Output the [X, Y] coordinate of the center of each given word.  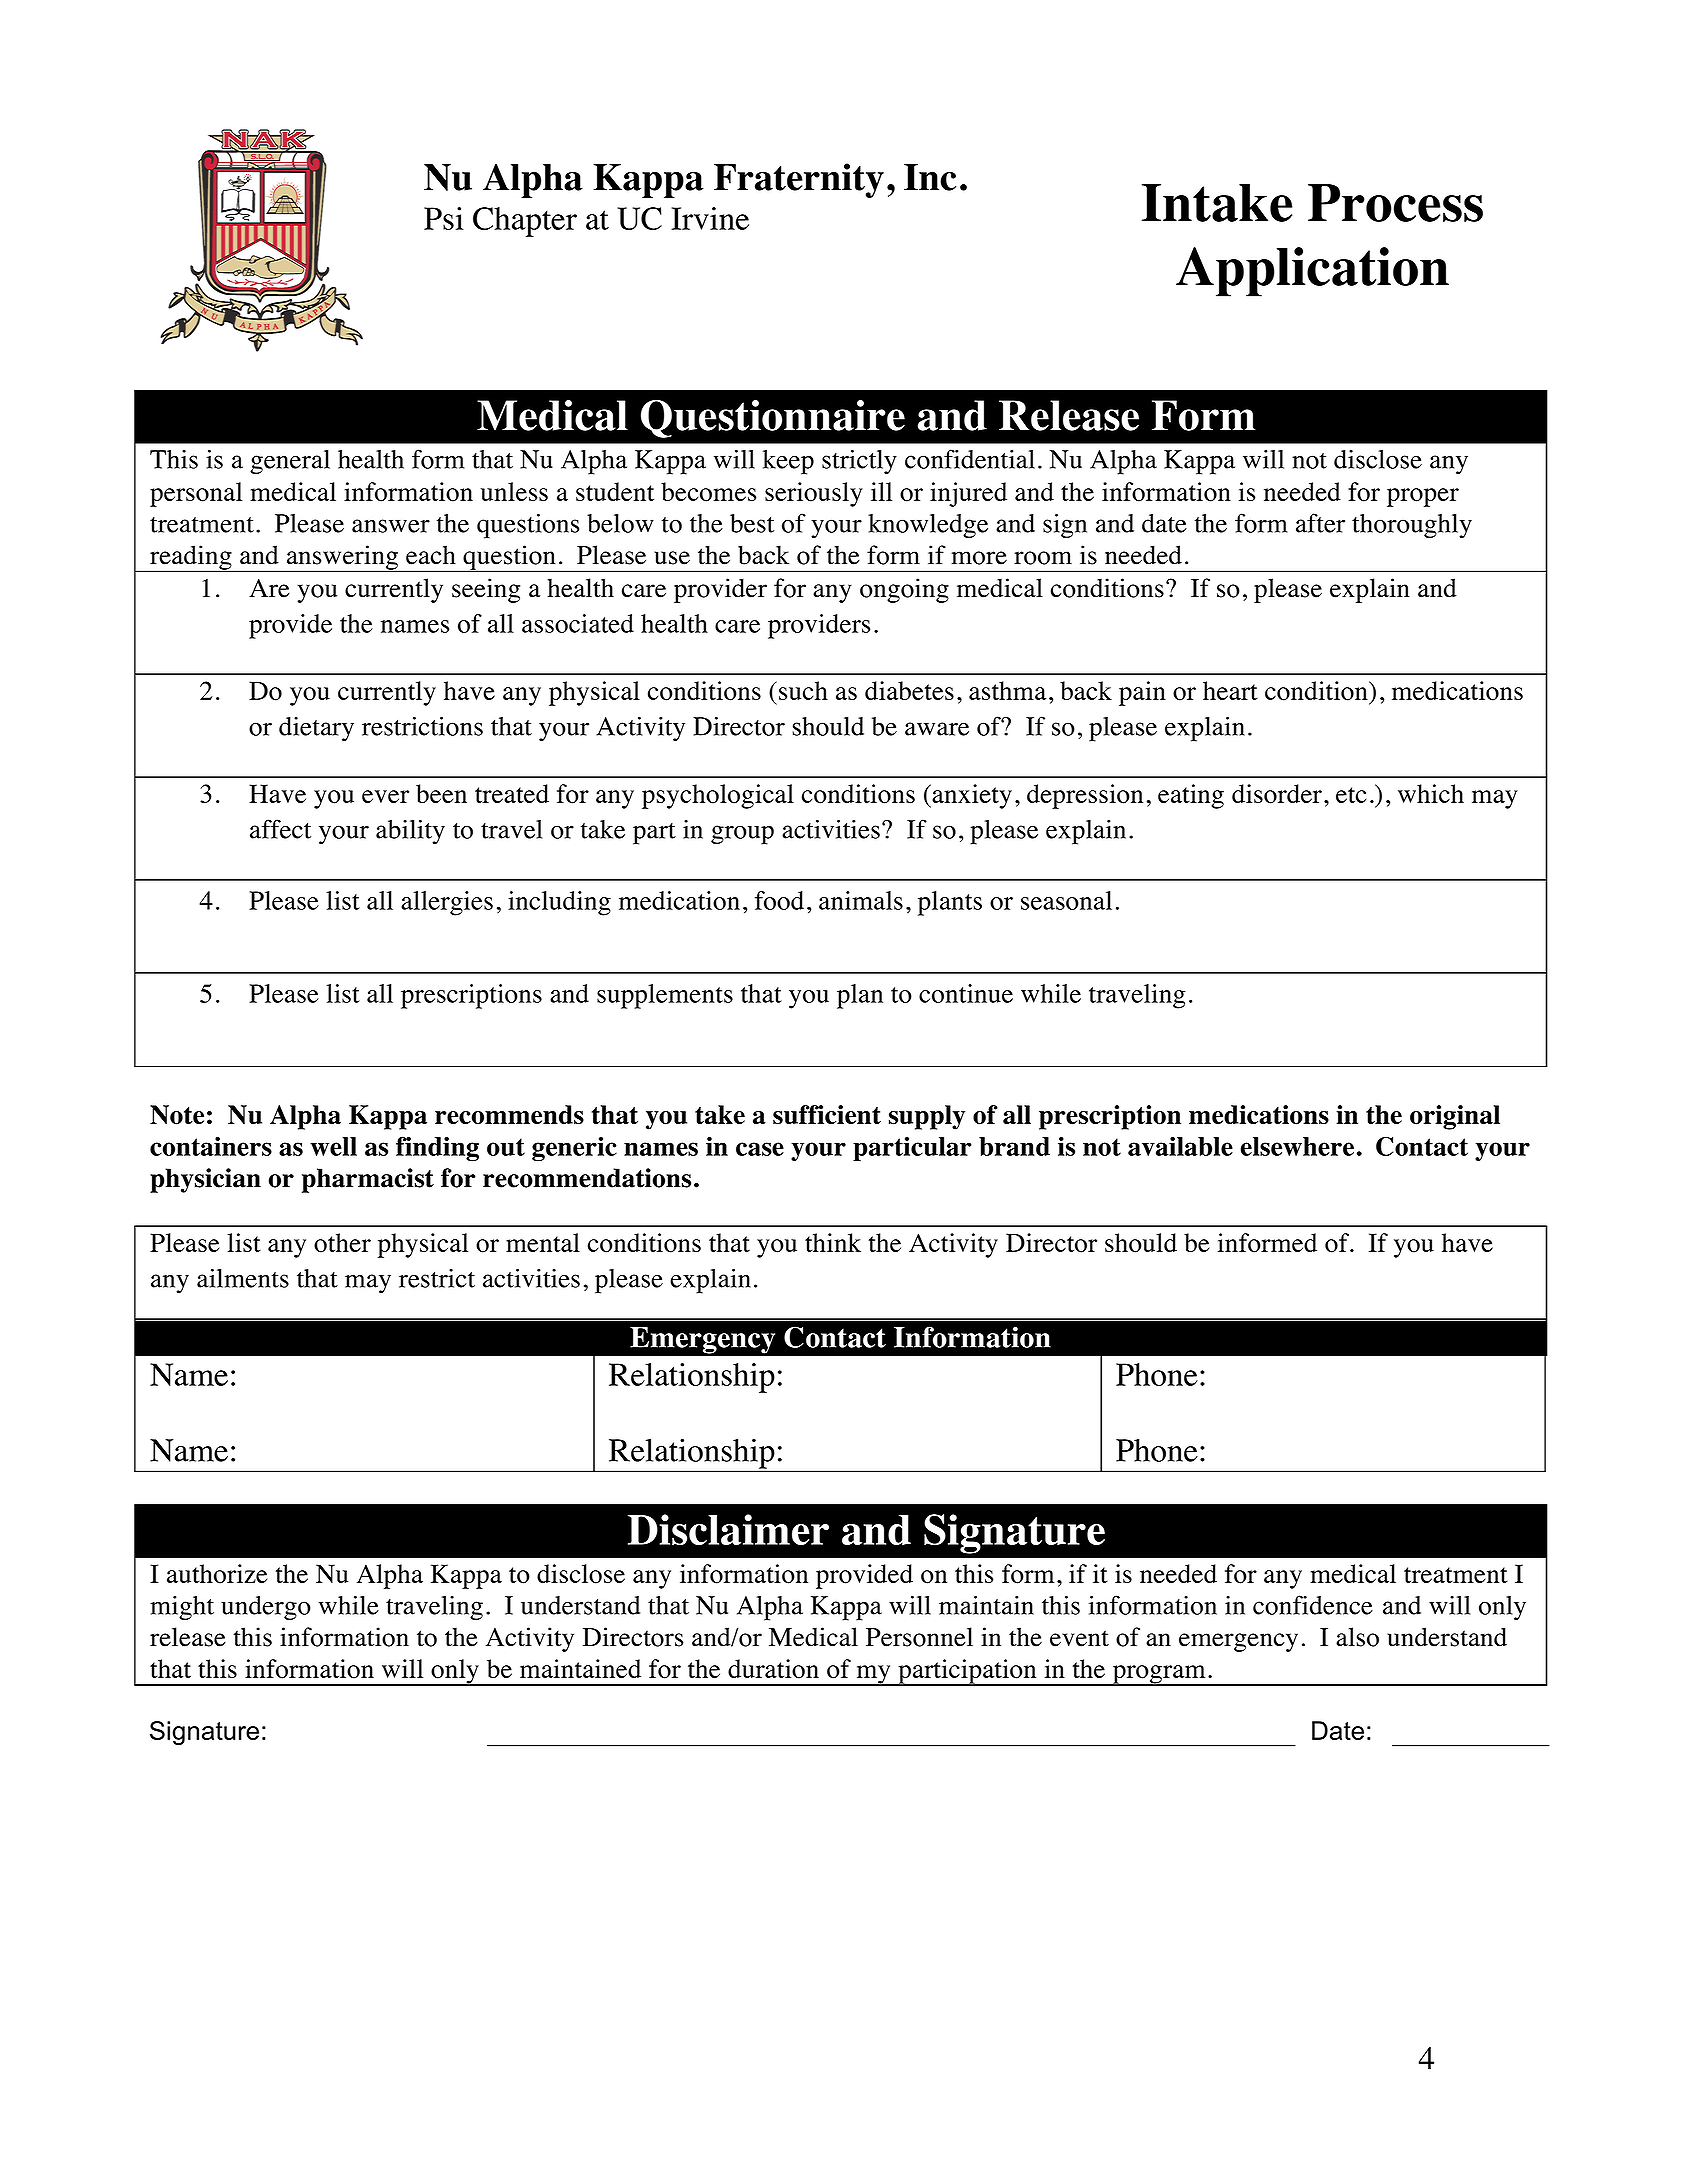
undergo [266, 1608]
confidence [1313, 1605]
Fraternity [799, 180]
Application [1312, 272]
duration [773, 1669]
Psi [444, 218]
